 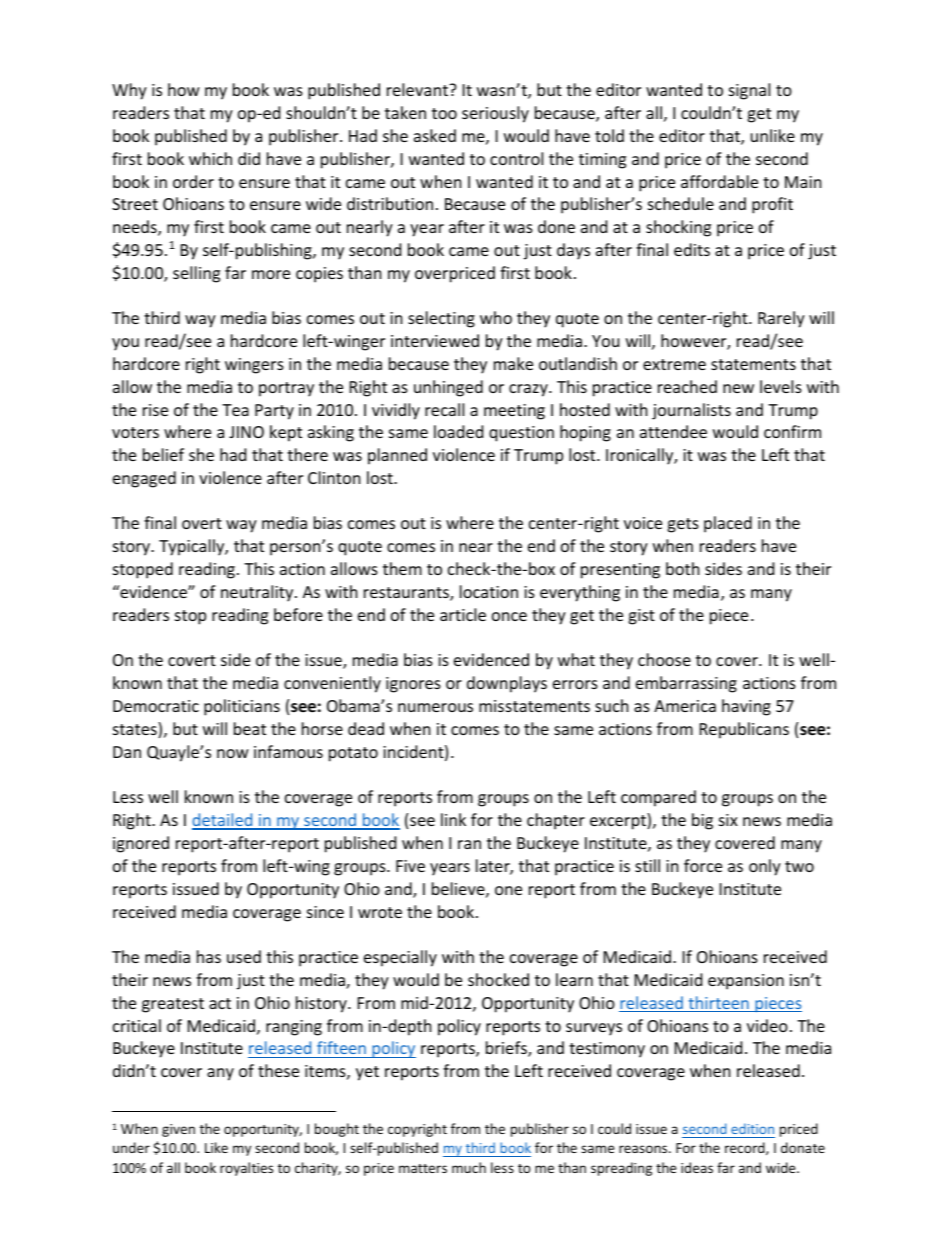 What do you see at coordinates (749, 91) in the screenshot?
I see `signal` at bounding box center [749, 91].
